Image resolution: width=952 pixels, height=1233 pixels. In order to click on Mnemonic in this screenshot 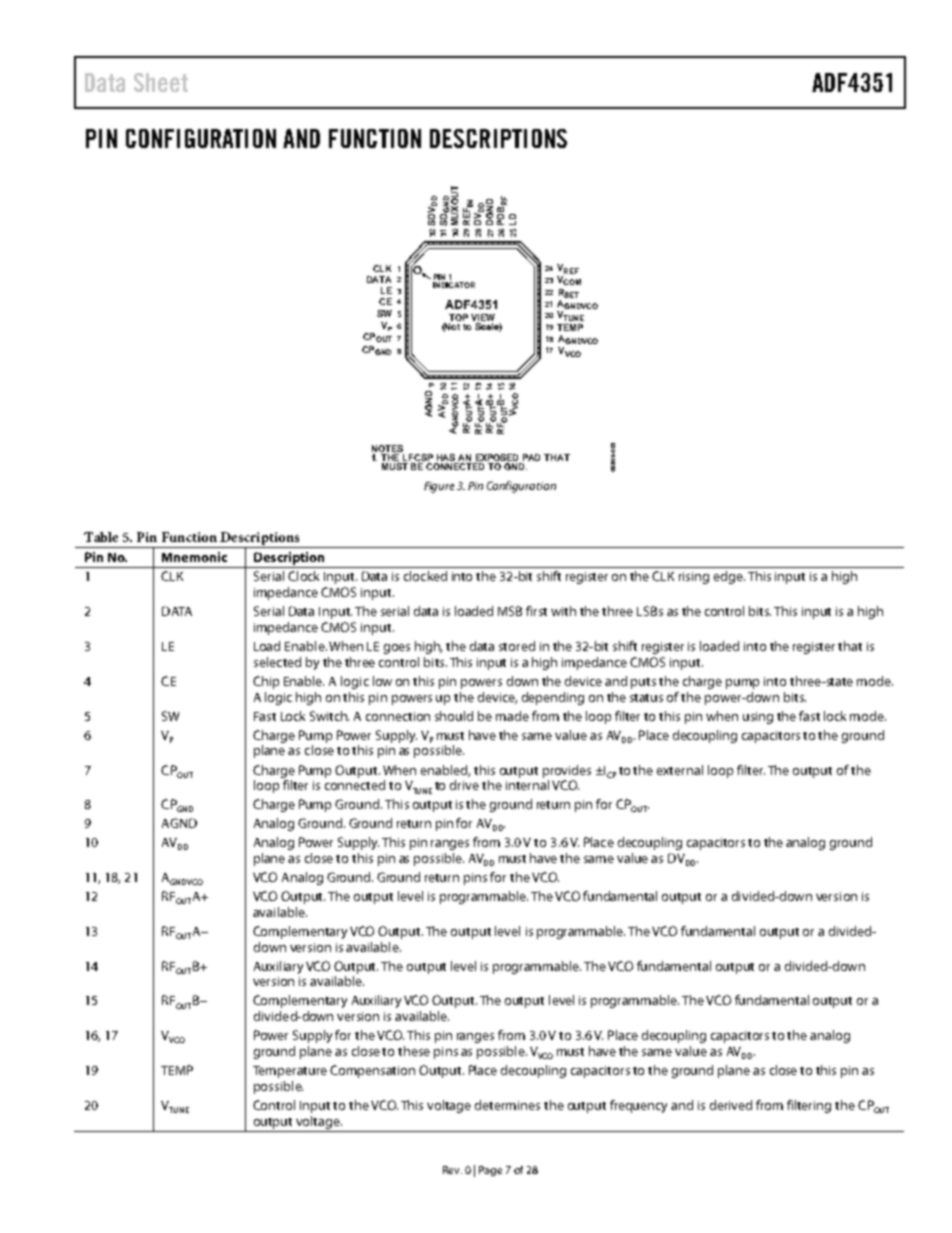, I will do `click(194, 557)`.
